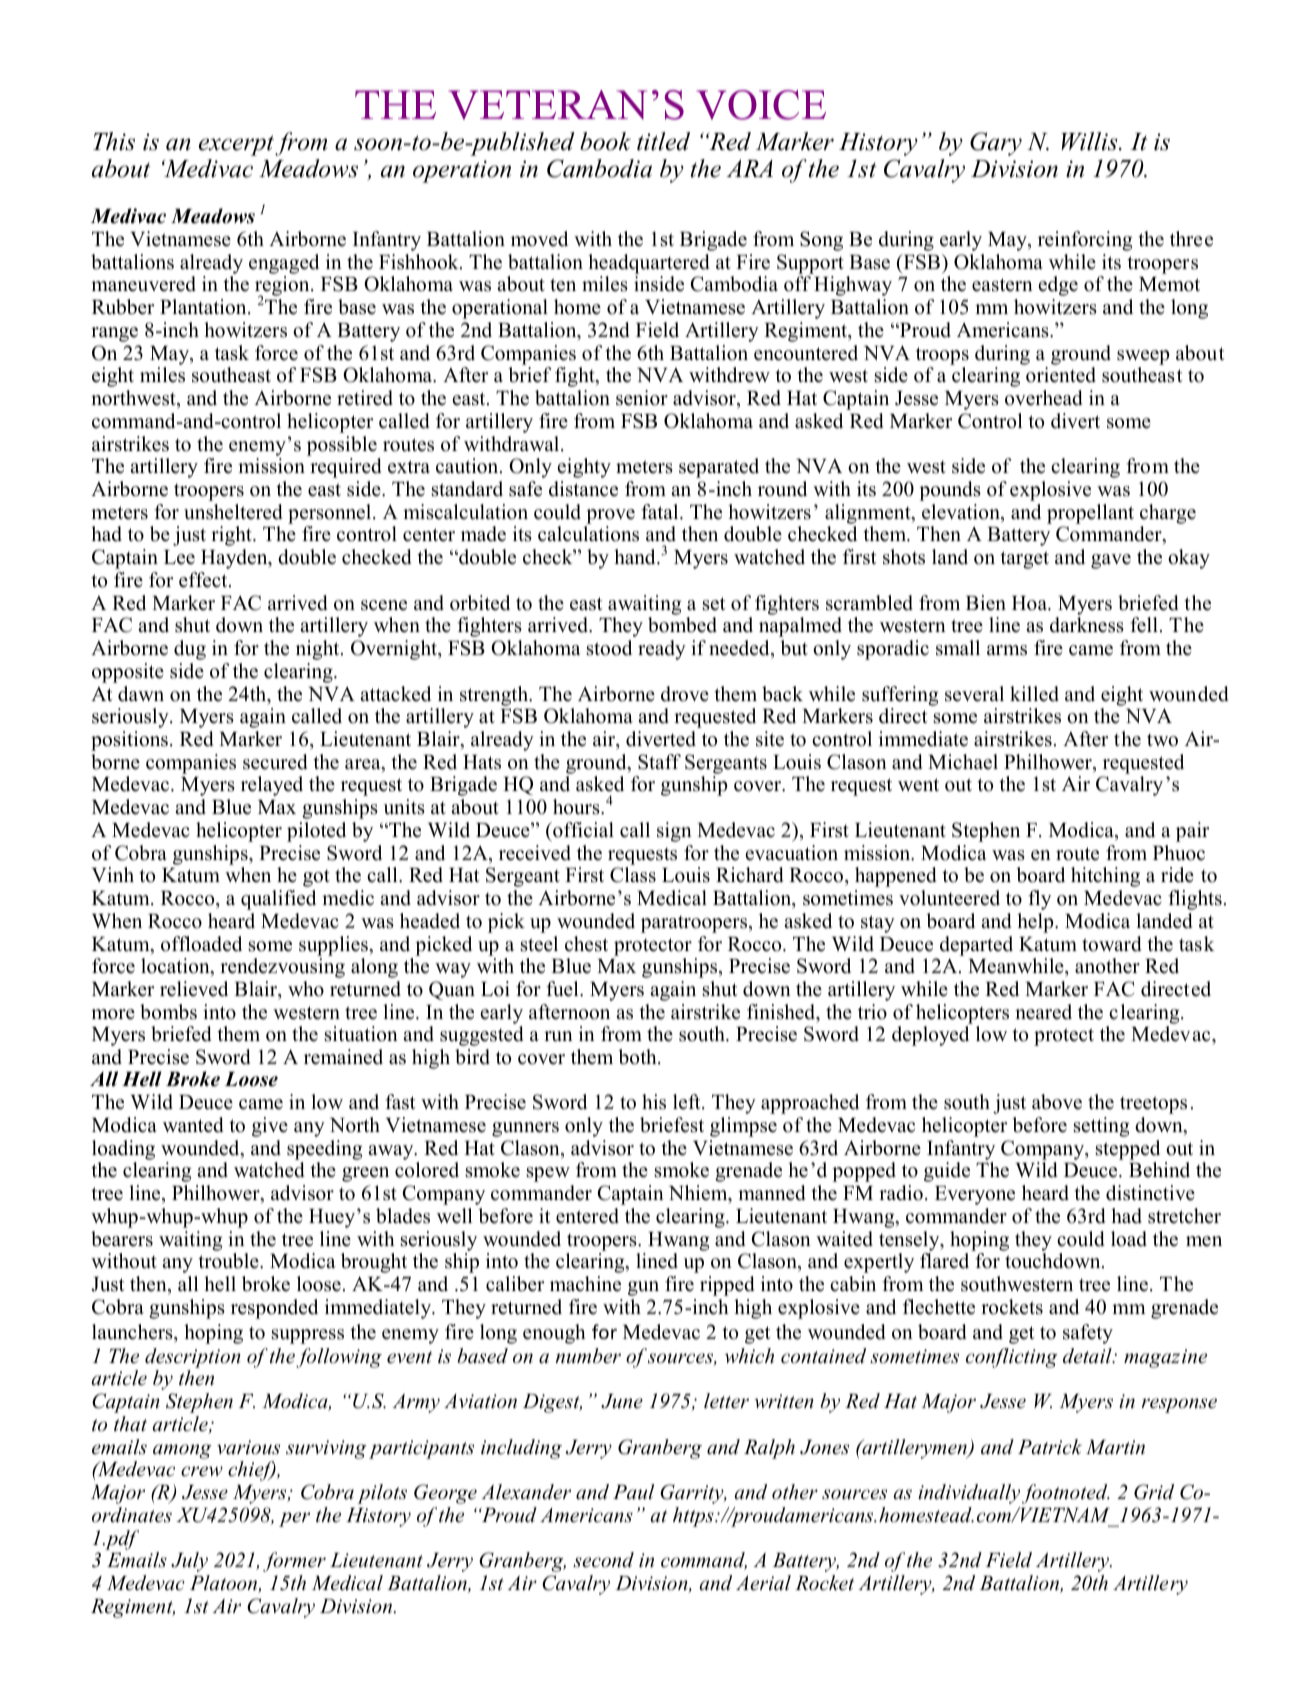  I want to click on second, so click(603, 1560).
